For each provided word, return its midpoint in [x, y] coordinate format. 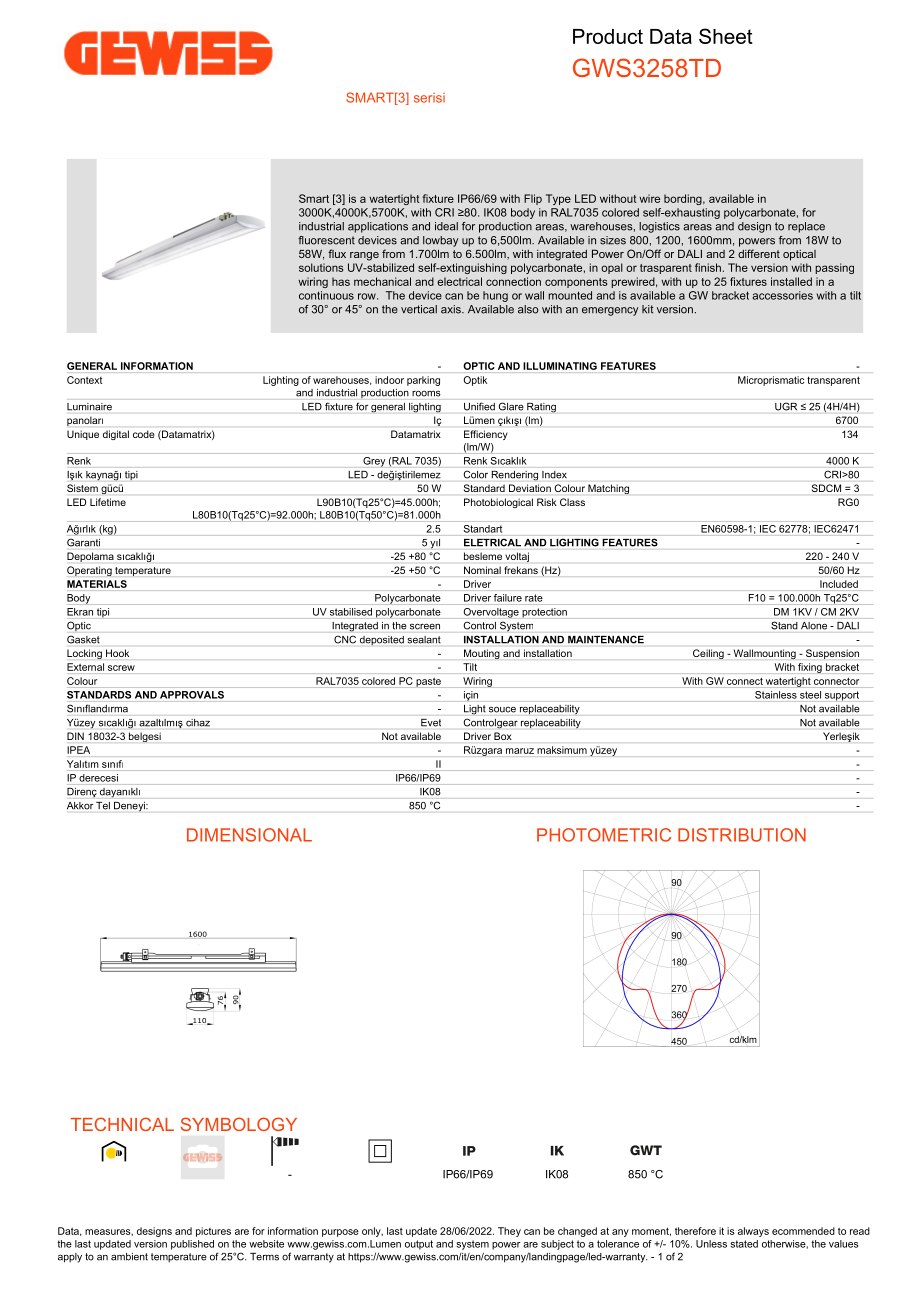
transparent [833, 381]
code [143, 434]
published [192, 1245]
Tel [103, 806]
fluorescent [326, 240]
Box [502, 736]
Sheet [726, 36]
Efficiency [485, 435]
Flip [533, 199]
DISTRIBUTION [742, 835]
